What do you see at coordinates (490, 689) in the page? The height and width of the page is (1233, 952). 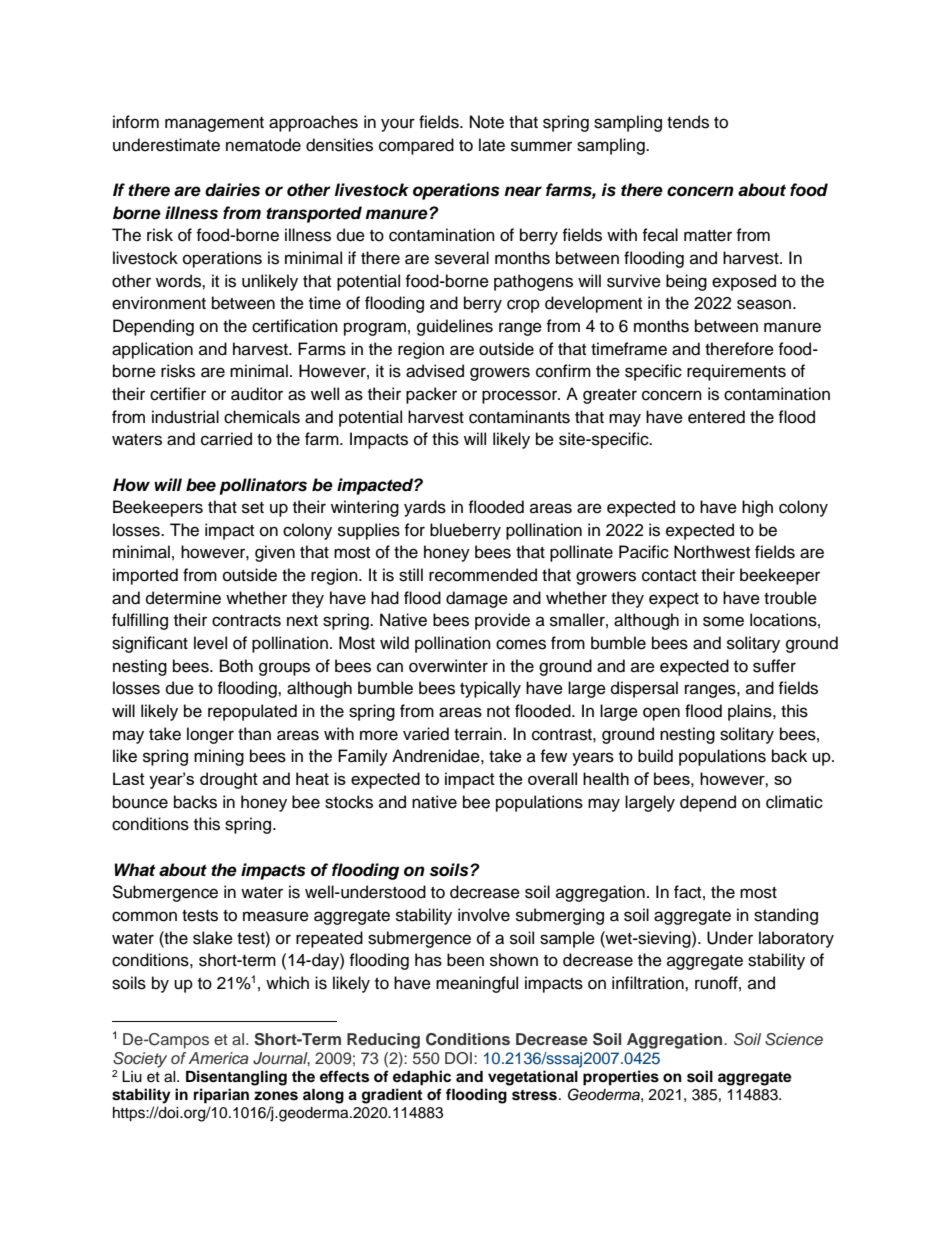 I see `typically` at bounding box center [490, 689].
